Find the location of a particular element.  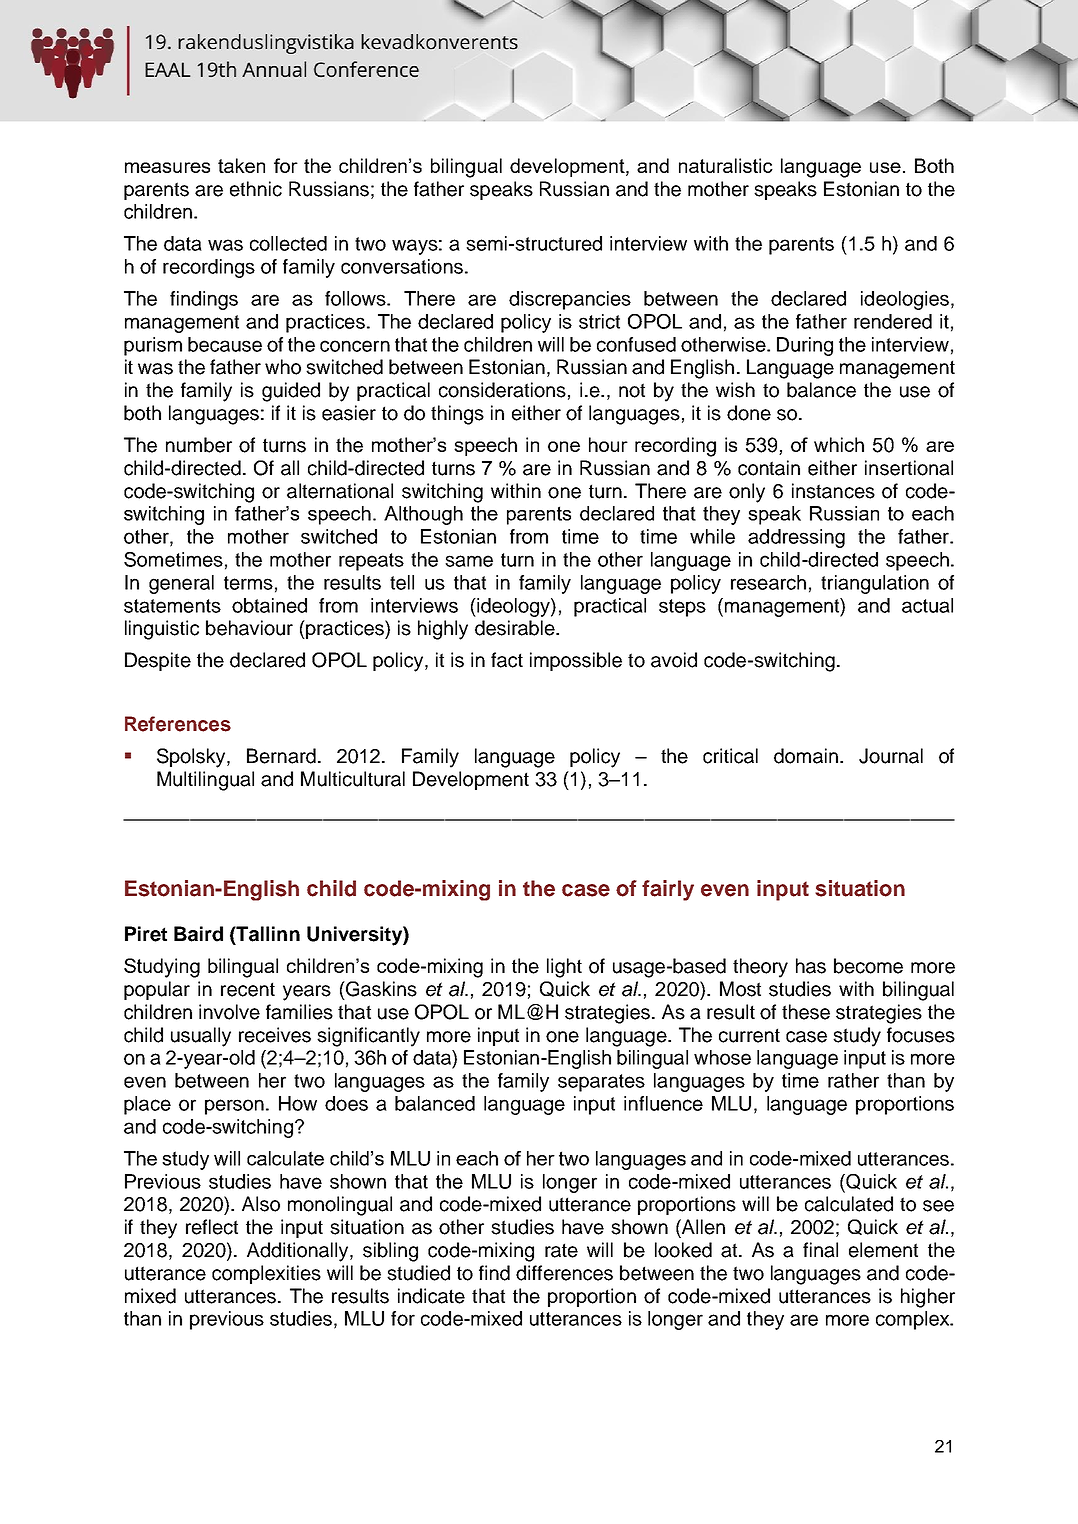

discrepancies is located at coordinates (570, 300).
